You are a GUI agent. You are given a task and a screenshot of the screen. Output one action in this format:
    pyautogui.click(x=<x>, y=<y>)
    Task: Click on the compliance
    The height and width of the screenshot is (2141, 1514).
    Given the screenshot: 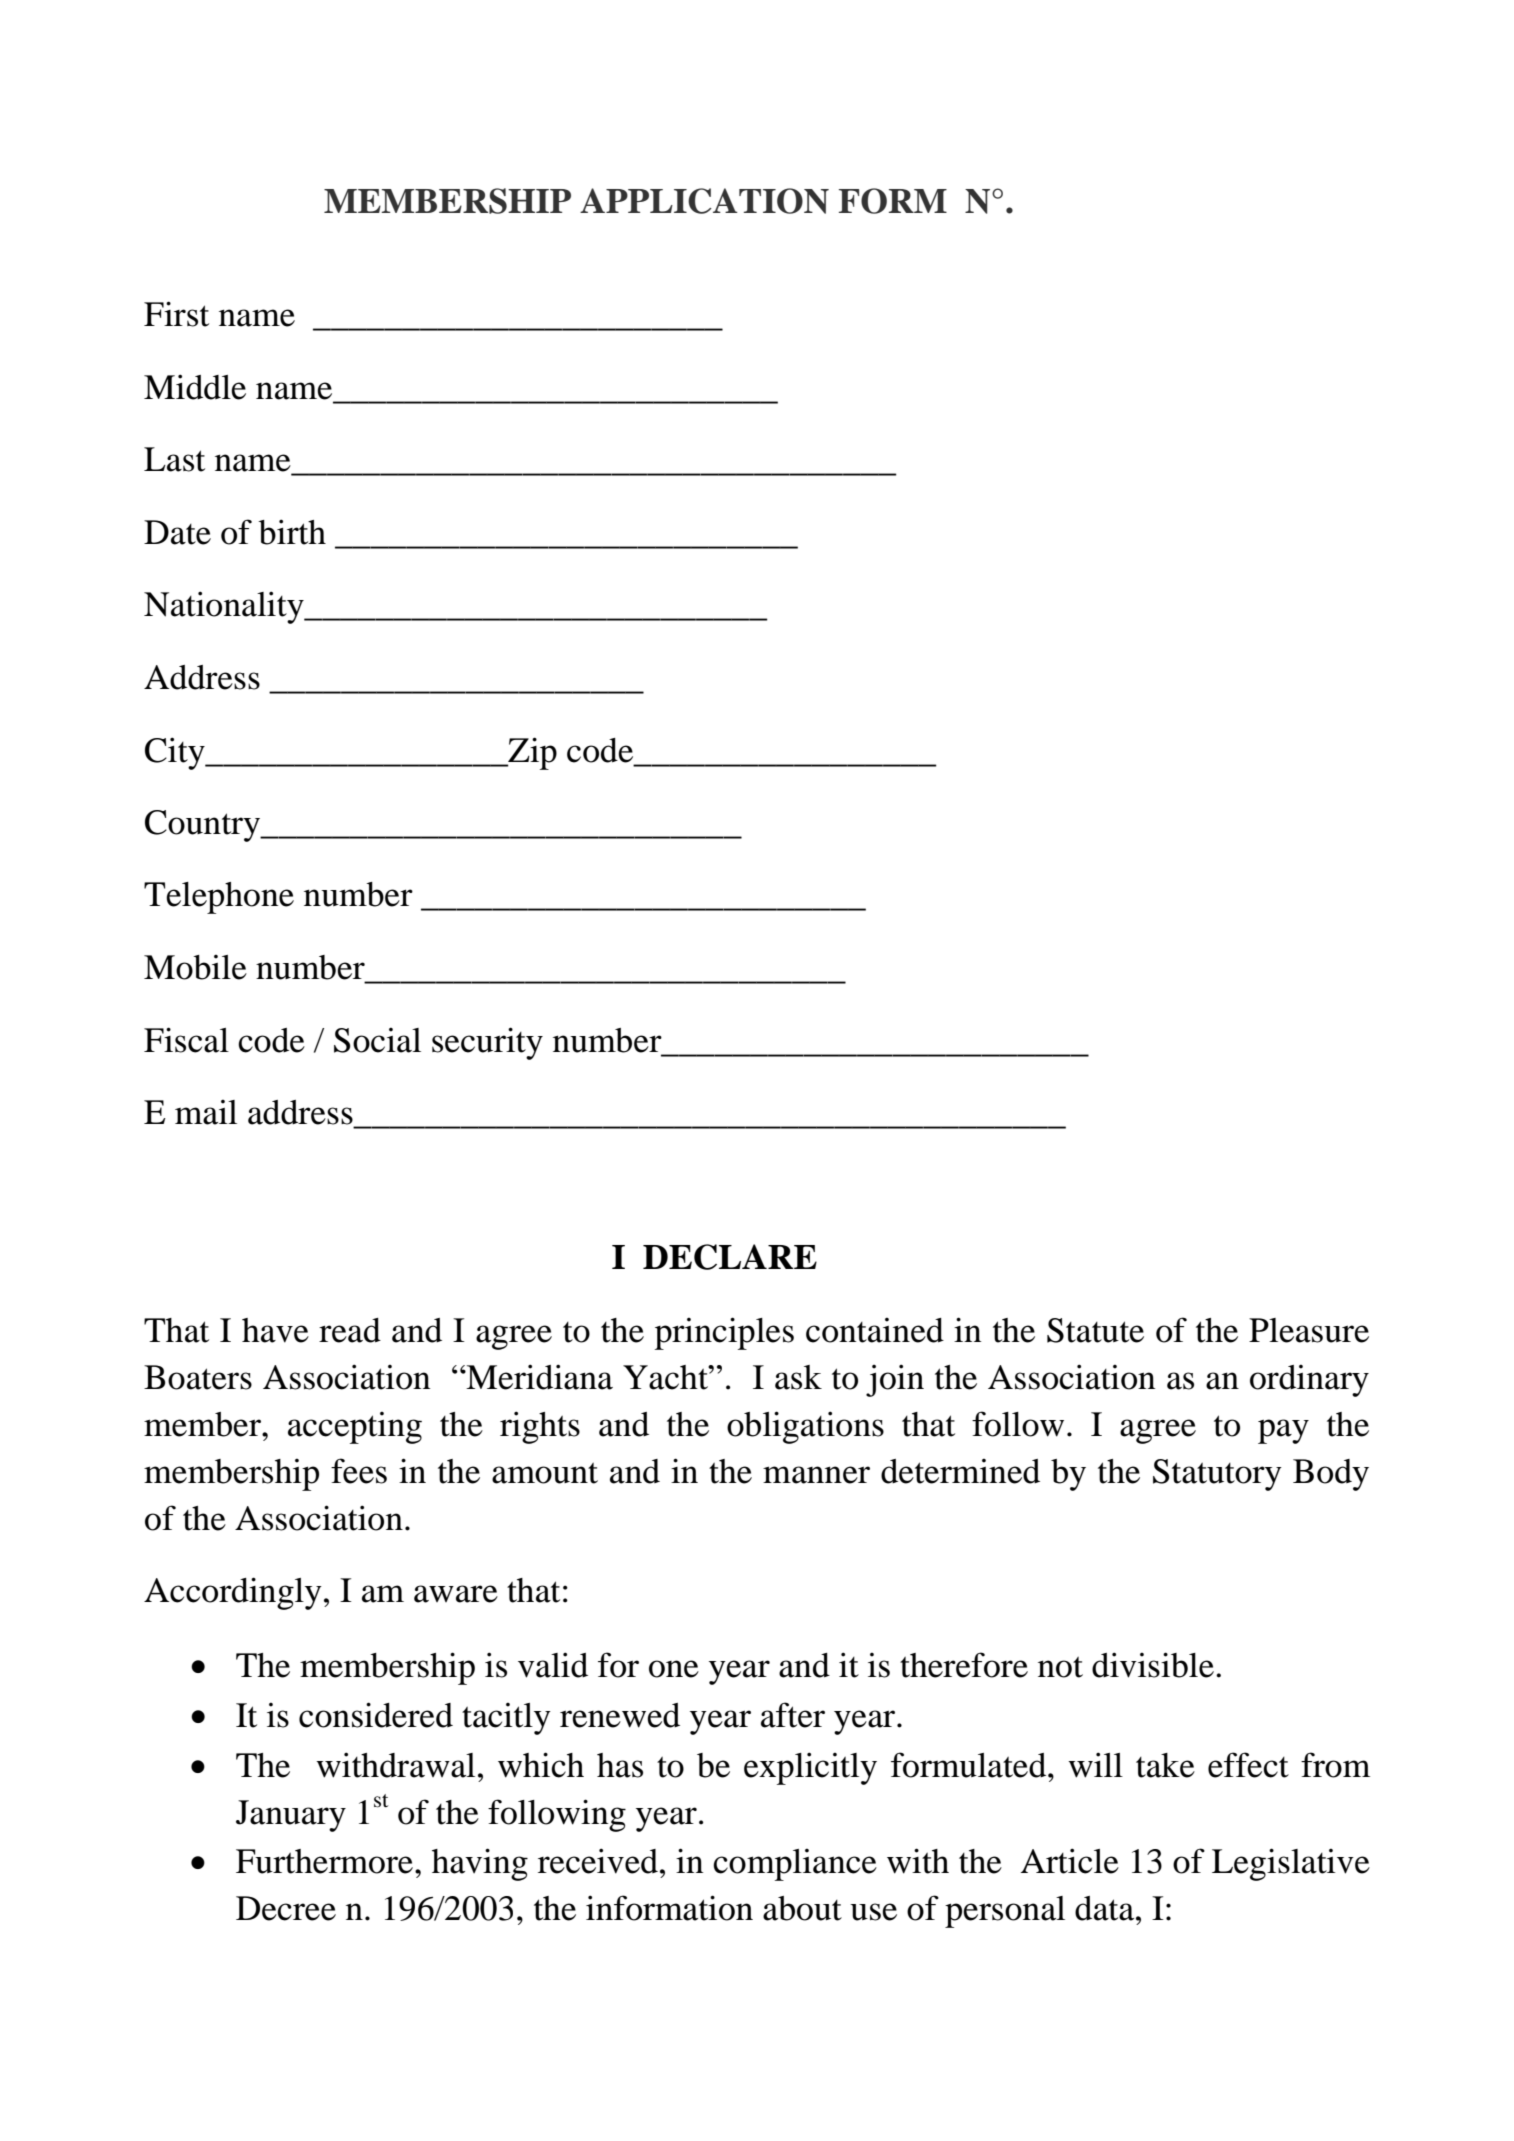 What is the action you would take?
    pyautogui.click(x=795, y=1865)
